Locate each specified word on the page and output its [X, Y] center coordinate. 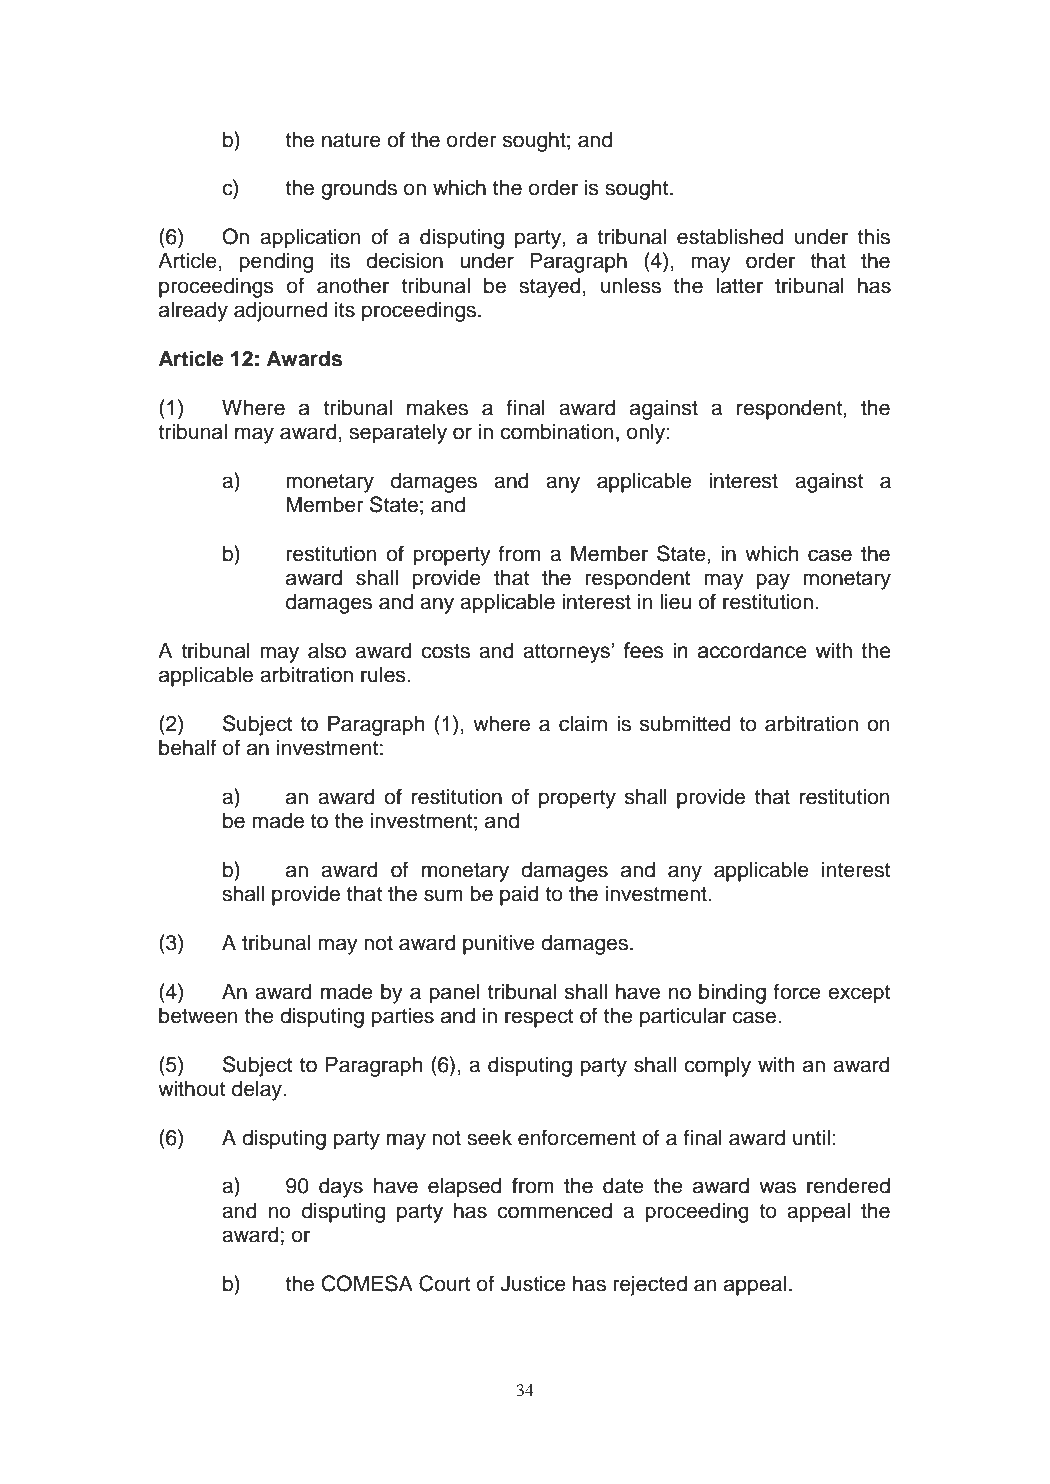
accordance [752, 650]
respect [539, 1018]
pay [773, 581]
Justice [533, 1283]
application [310, 238]
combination [556, 431]
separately [398, 434]
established [730, 236]
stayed [550, 287]
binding [732, 993]
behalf [187, 747]
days [341, 1187]
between [198, 1015]
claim [583, 723]
